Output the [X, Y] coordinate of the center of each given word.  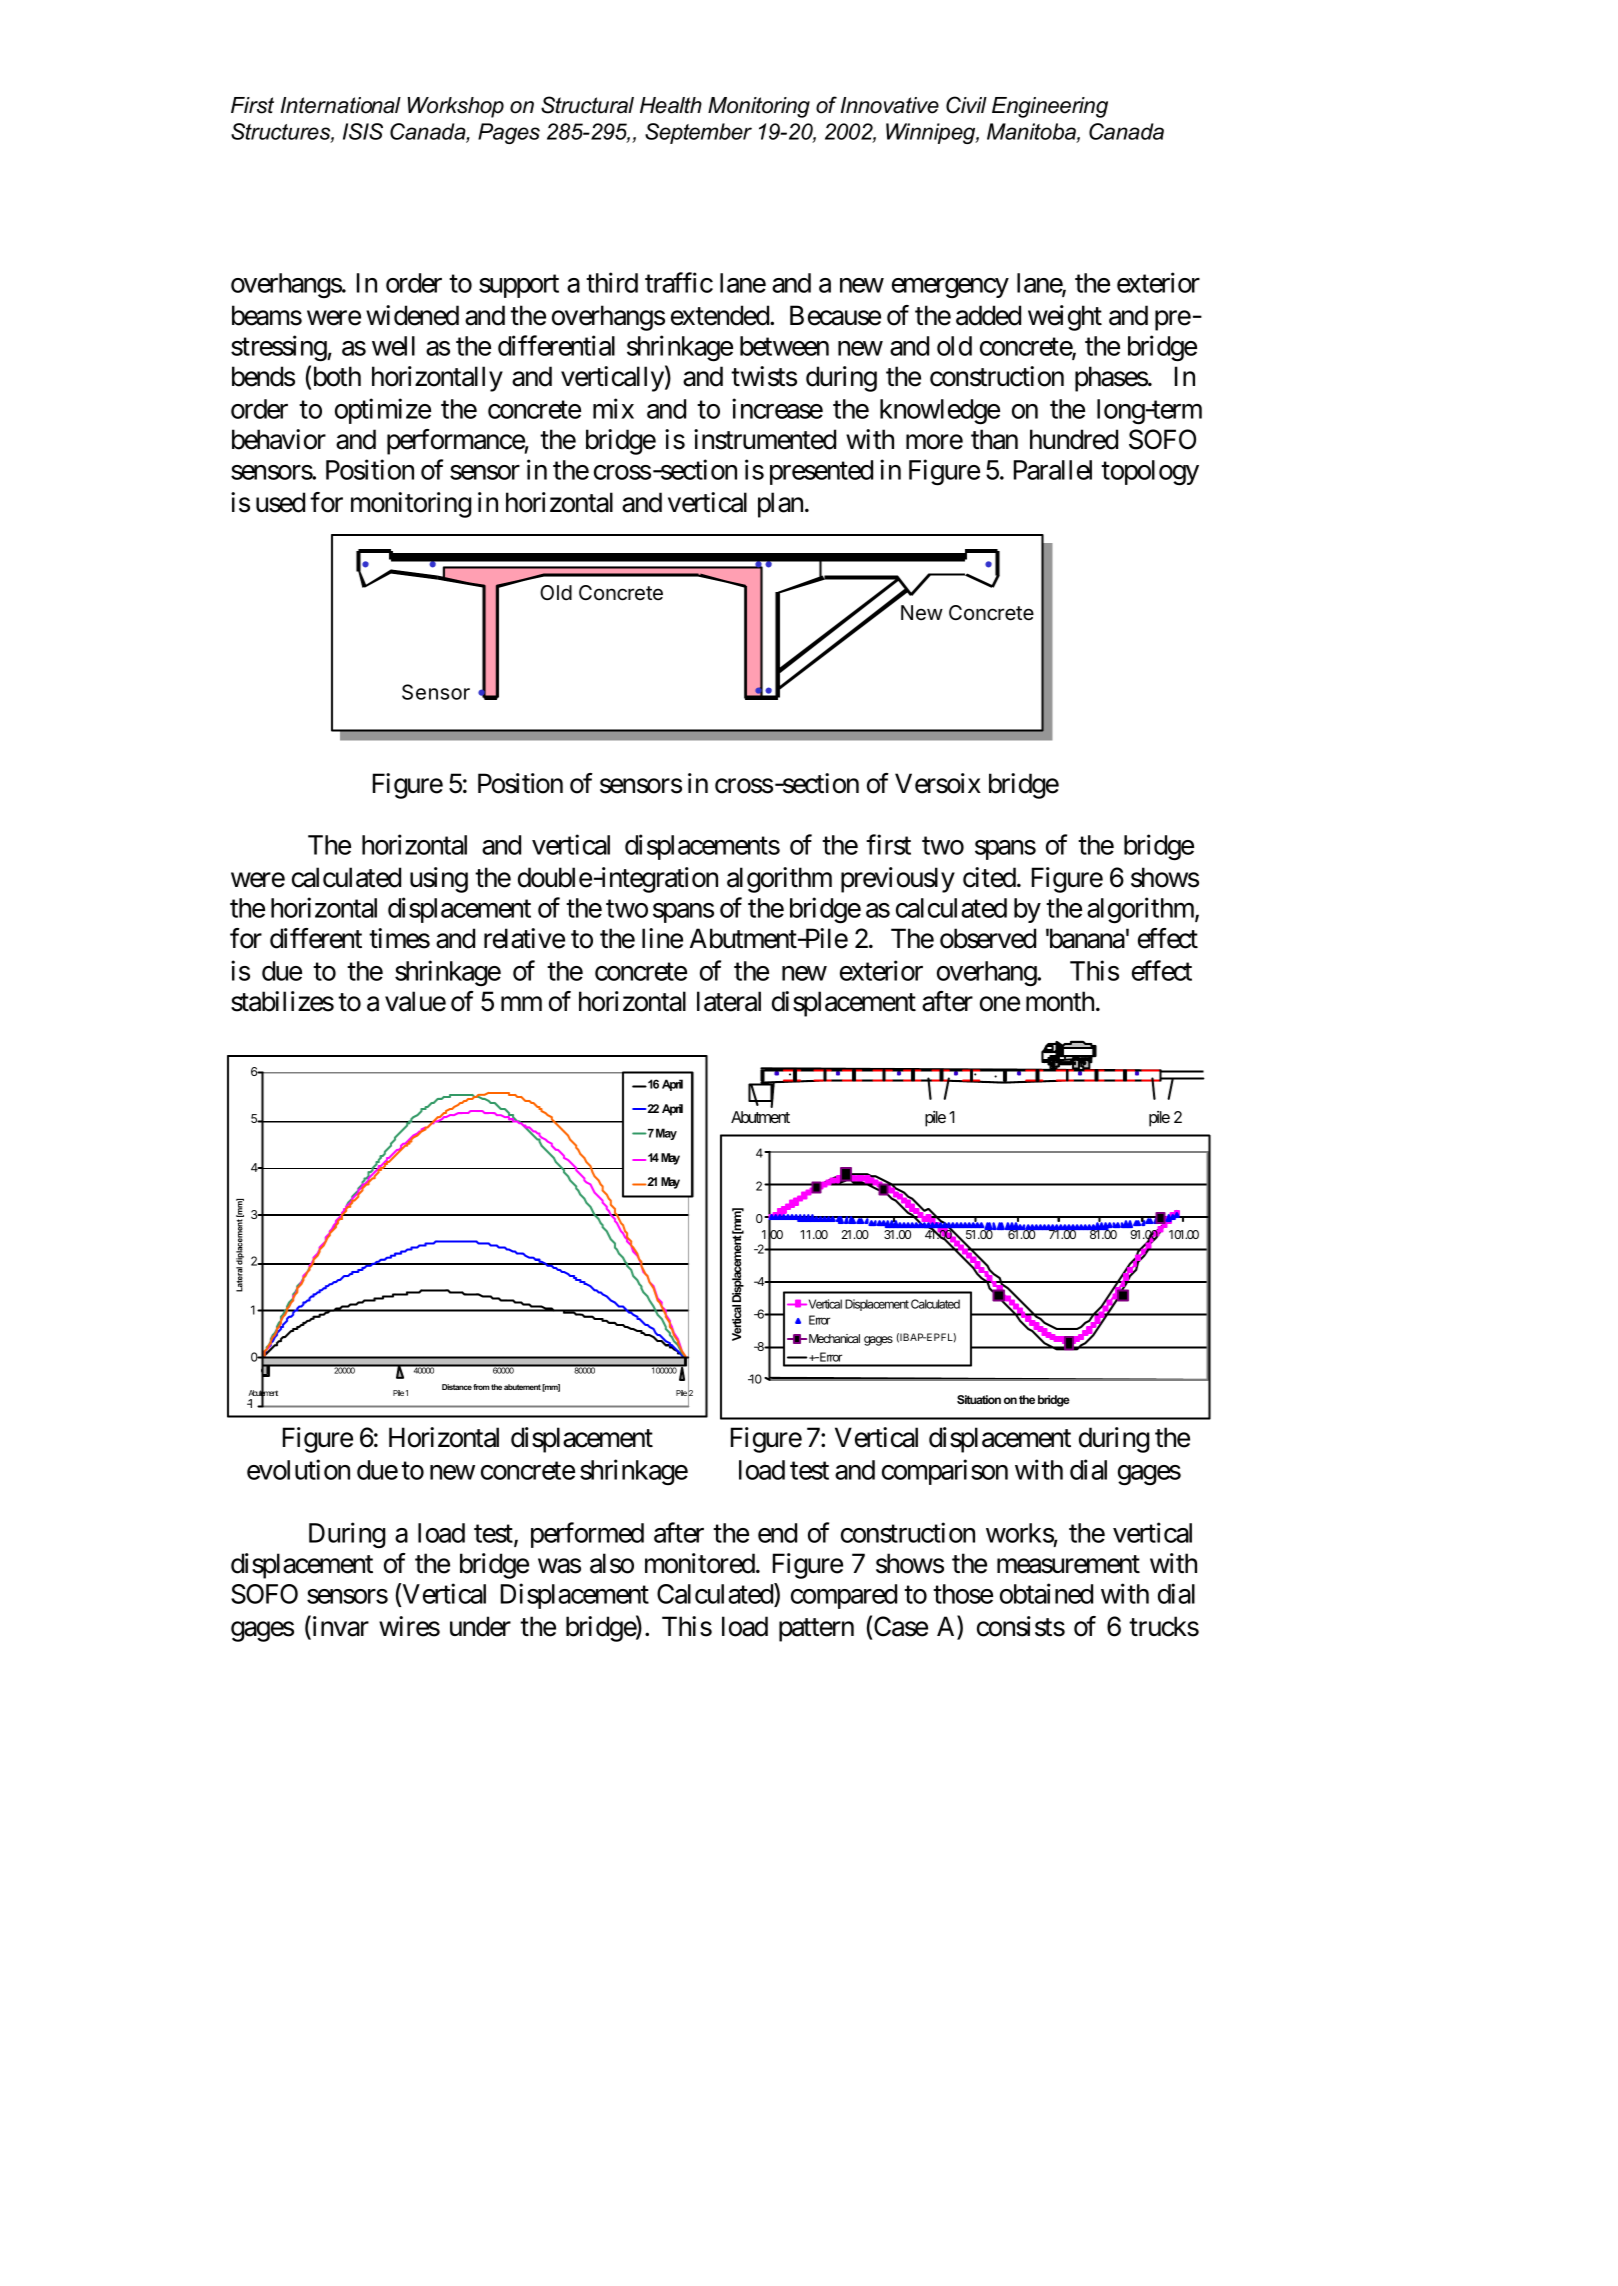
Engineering [1050, 107]
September [698, 133]
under [480, 1626]
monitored [700, 1563]
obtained [1046, 1593]
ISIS [363, 131]
